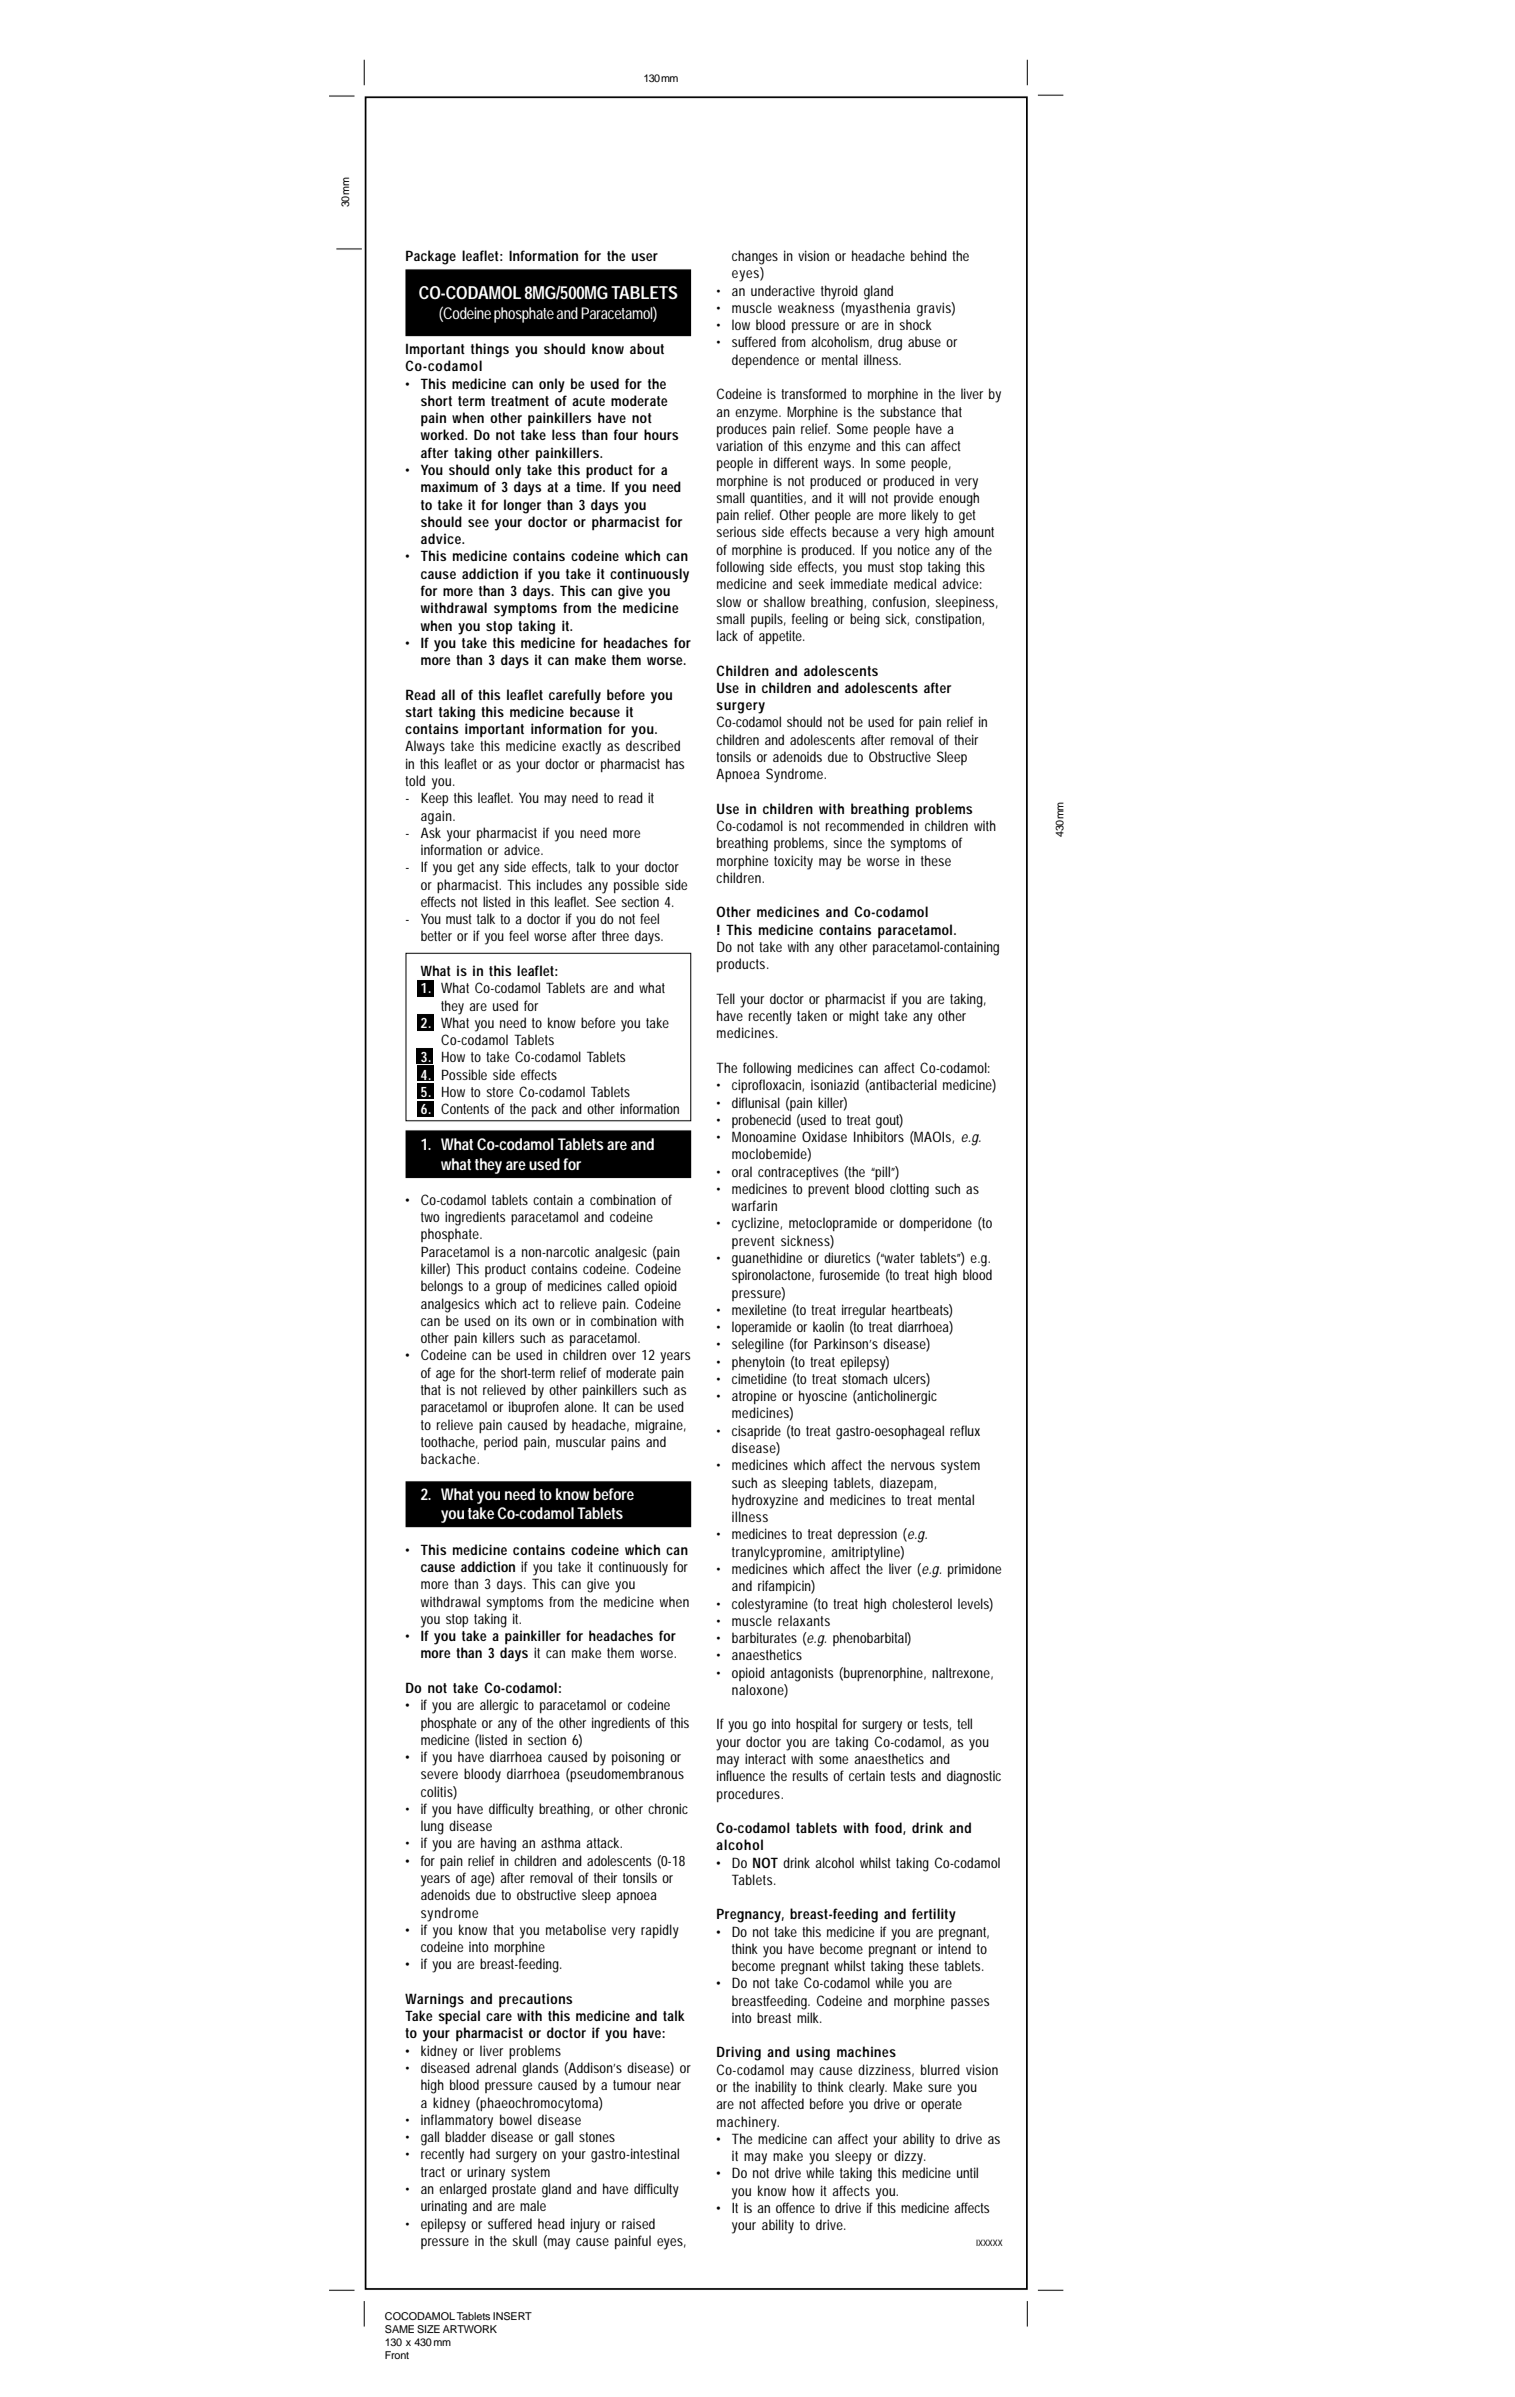 This page has height=2397, width=1515. I want to click on might, so click(864, 1017).
